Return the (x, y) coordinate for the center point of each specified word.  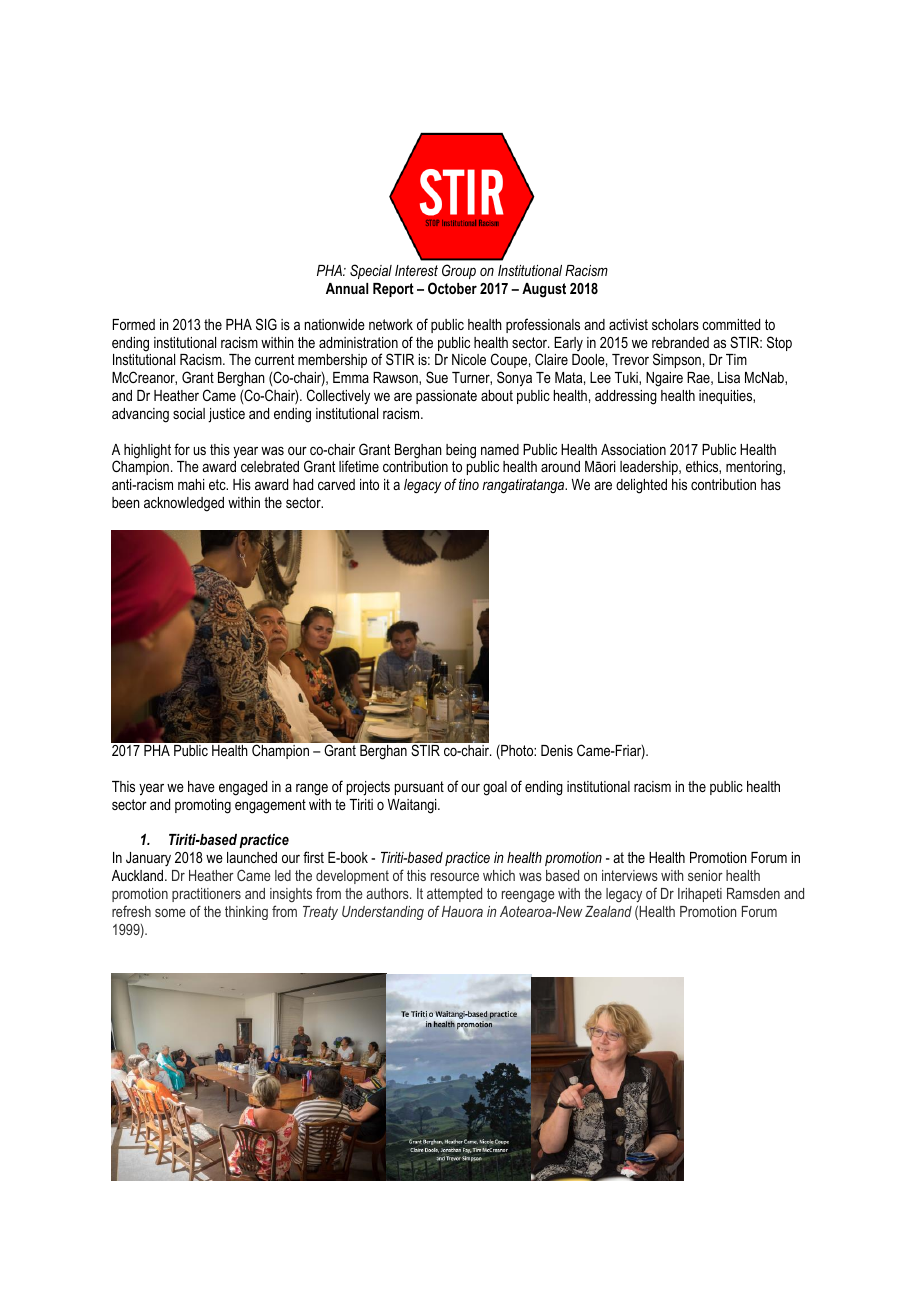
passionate (446, 397)
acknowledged (184, 504)
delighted (641, 486)
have (201, 786)
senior (705, 875)
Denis (557, 750)
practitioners (206, 895)
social (189, 413)
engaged (243, 788)
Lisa (729, 377)
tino (469, 484)
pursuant (419, 788)
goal (495, 788)
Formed (134, 324)
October (452, 288)
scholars (675, 324)
